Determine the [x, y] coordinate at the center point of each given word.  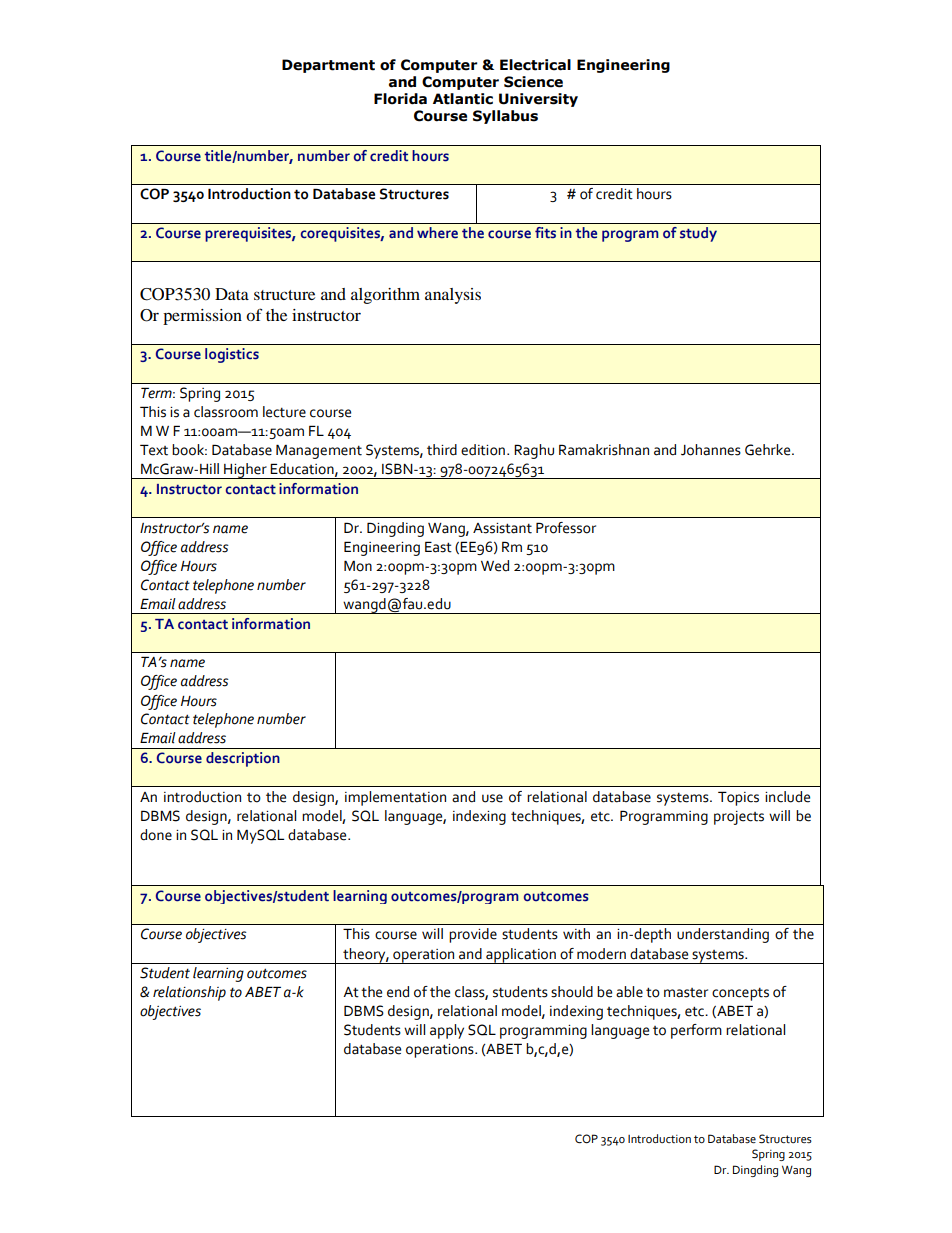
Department [328, 66]
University [538, 100]
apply [447, 1031]
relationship [189, 993]
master [686, 993]
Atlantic [463, 99]
